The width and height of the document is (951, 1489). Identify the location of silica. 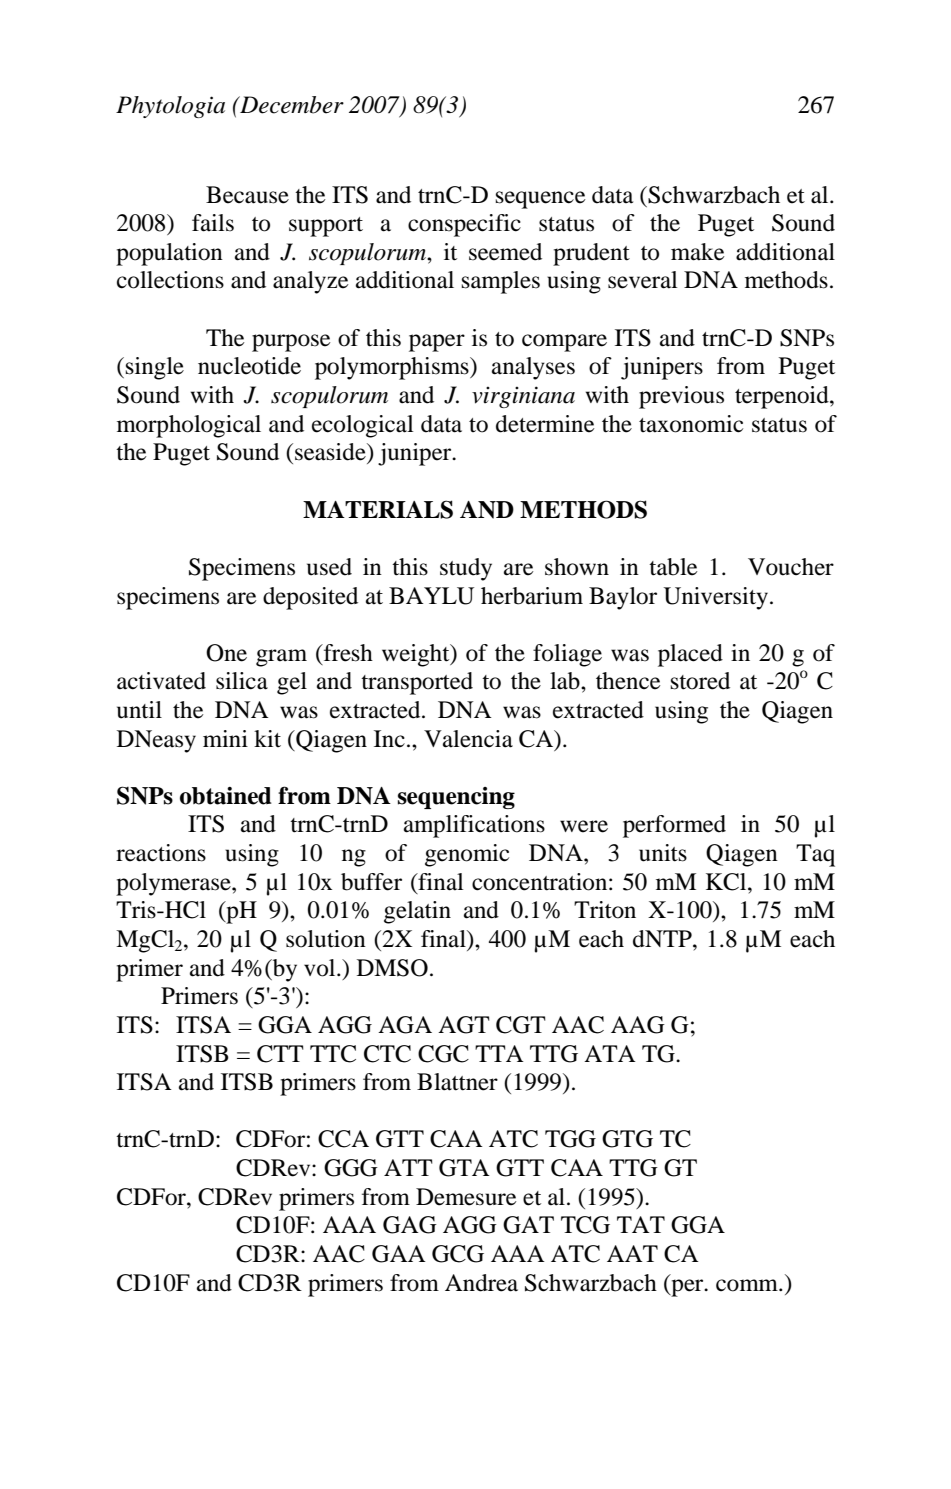
(242, 681).
